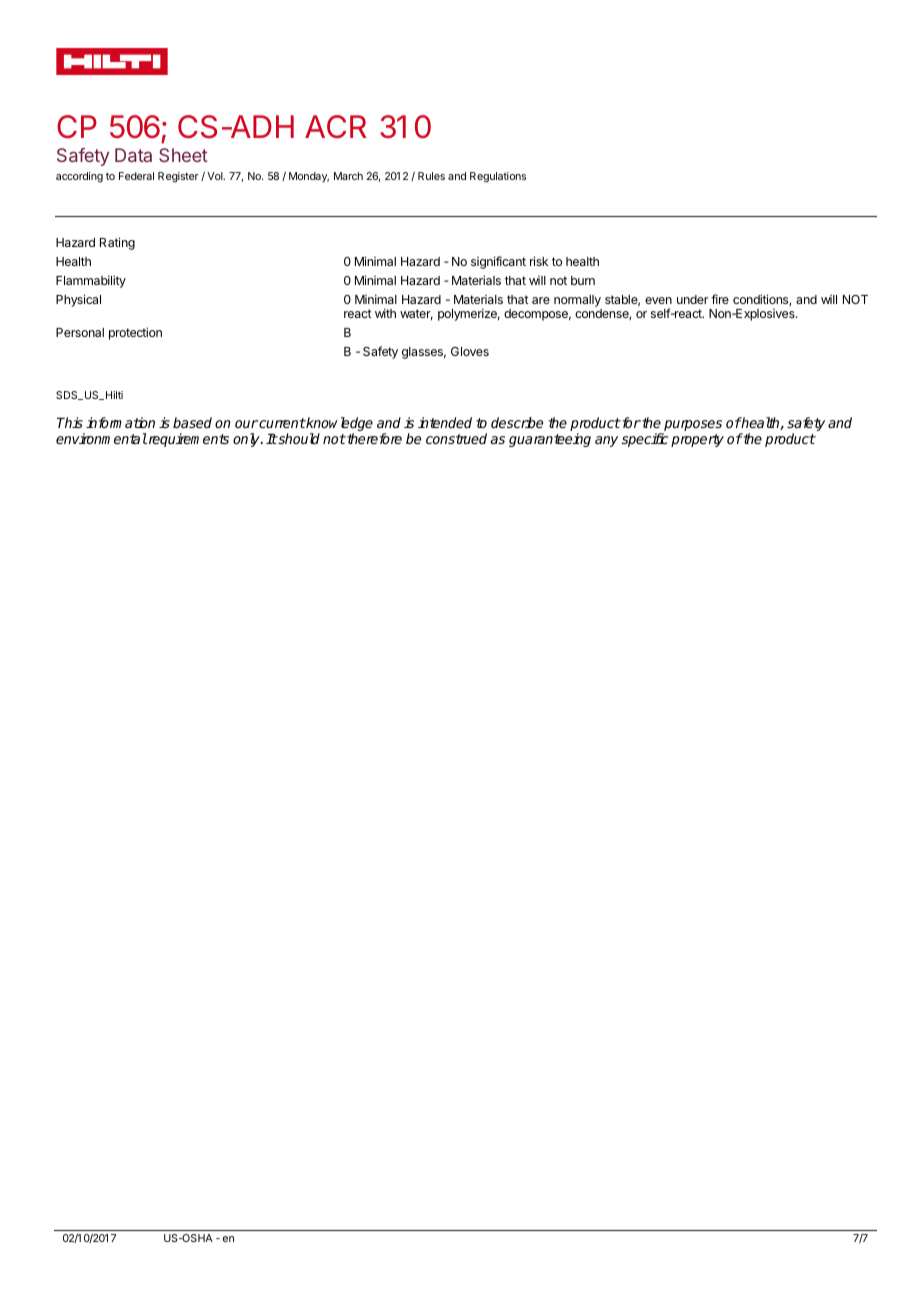 The width and height of the screenshot is (924, 1308). What do you see at coordinates (133, 155) in the screenshot?
I see `Data` at bounding box center [133, 155].
